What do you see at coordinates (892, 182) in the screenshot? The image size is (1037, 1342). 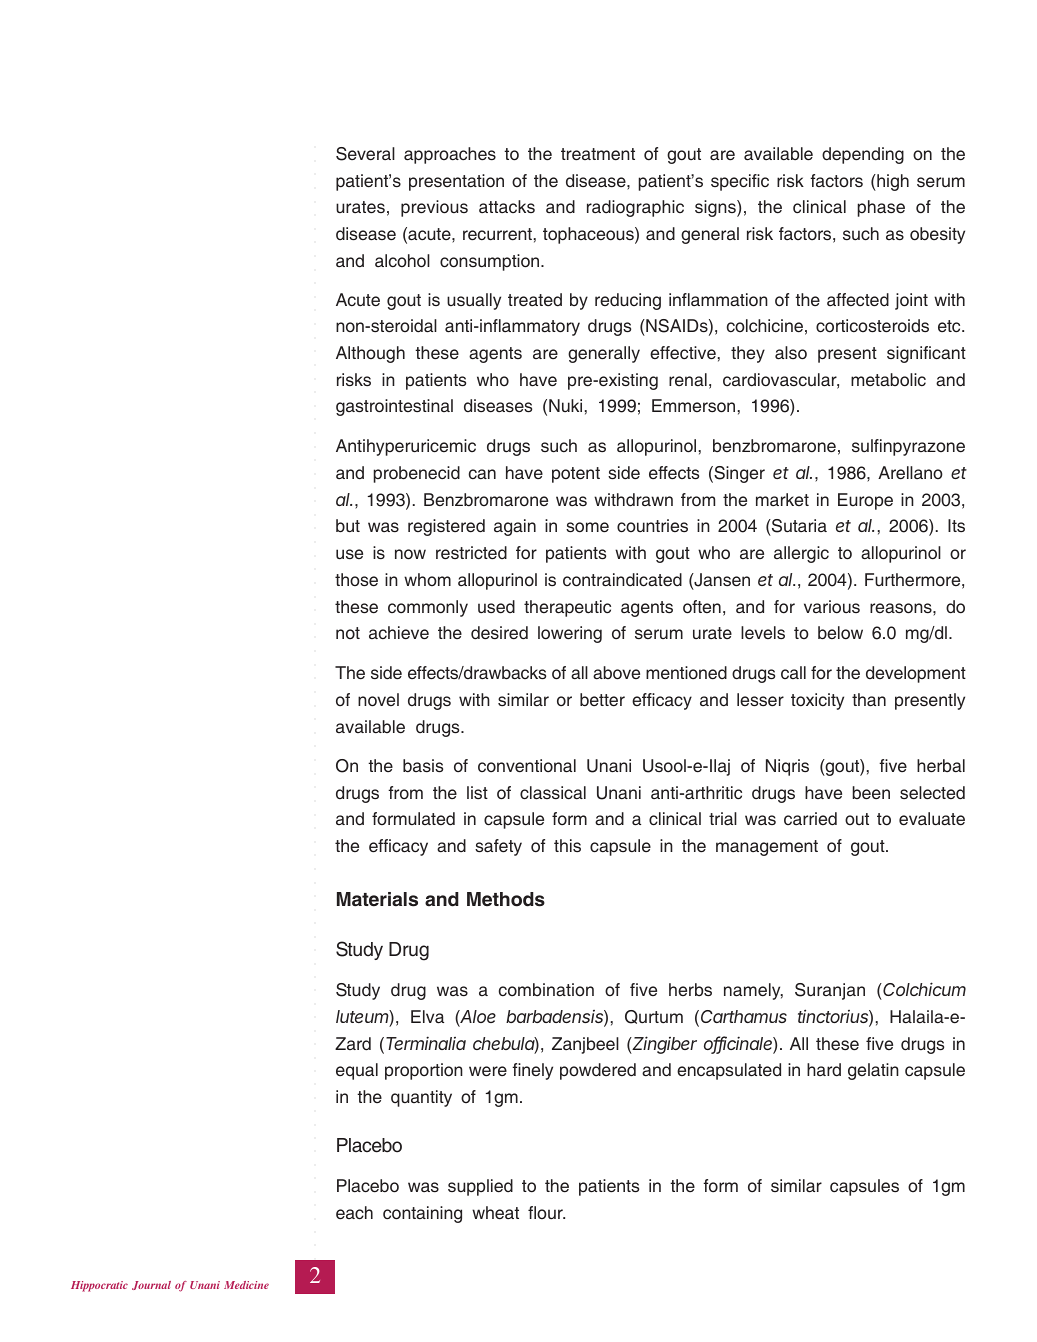 I see `high` at bounding box center [892, 182].
